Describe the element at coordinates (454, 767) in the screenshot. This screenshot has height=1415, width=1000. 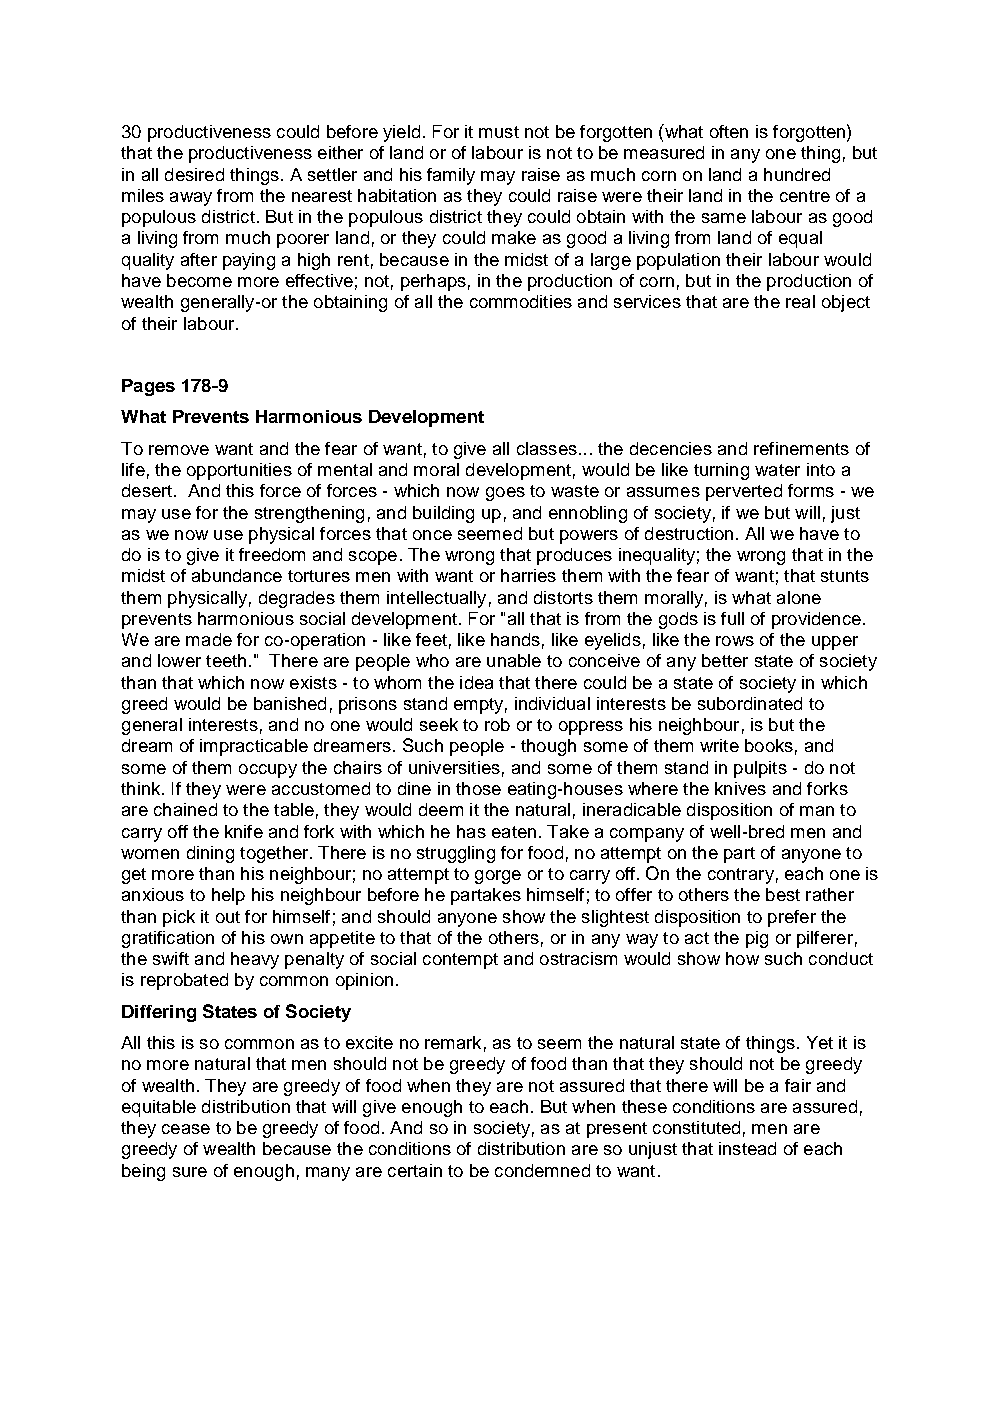
I see `universities` at that location.
